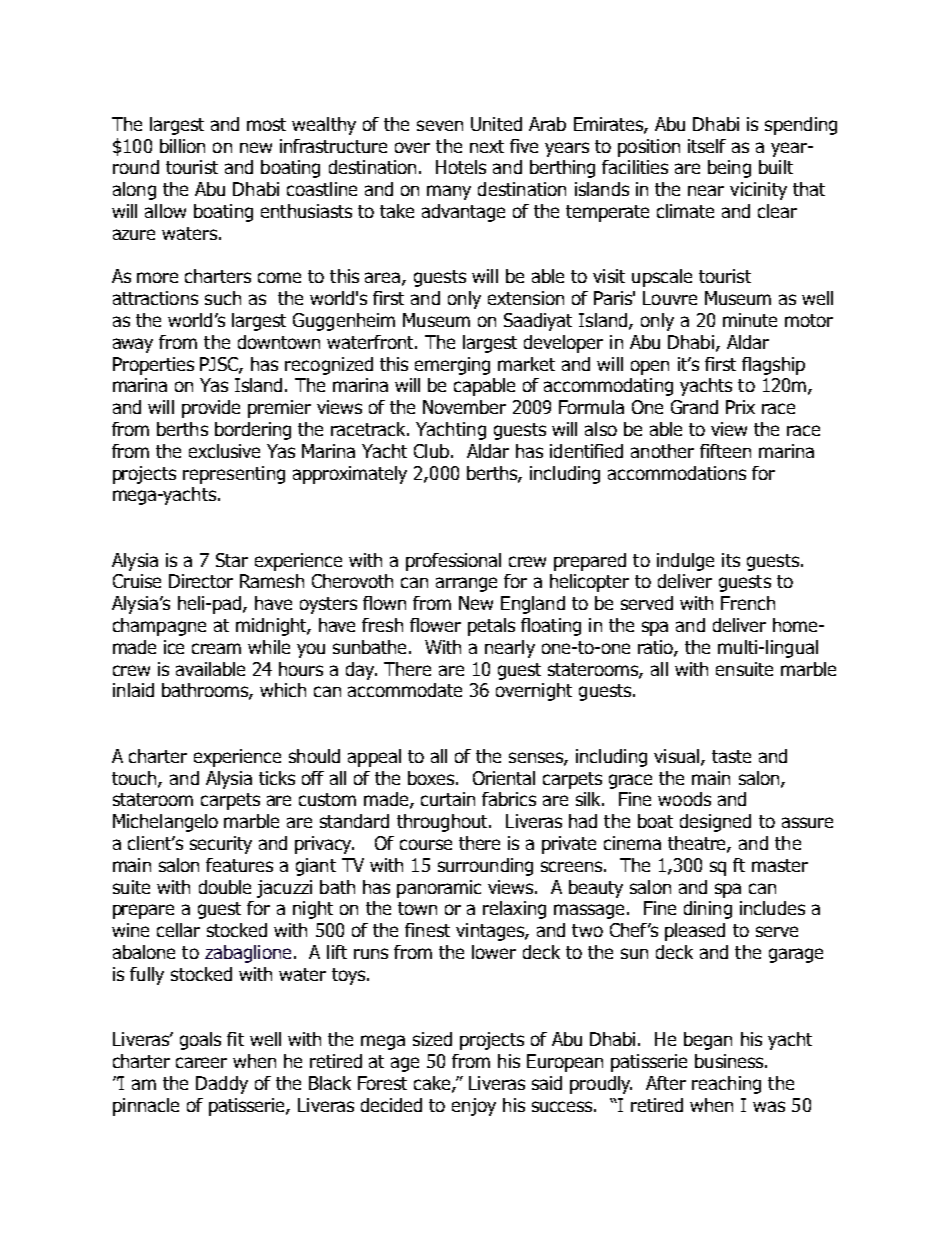 This screenshot has height=1233, width=952. What do you see at coordinates (222, 1085) in the screenshot?
I see `Daddy` at bounding box center [222, 1085].
